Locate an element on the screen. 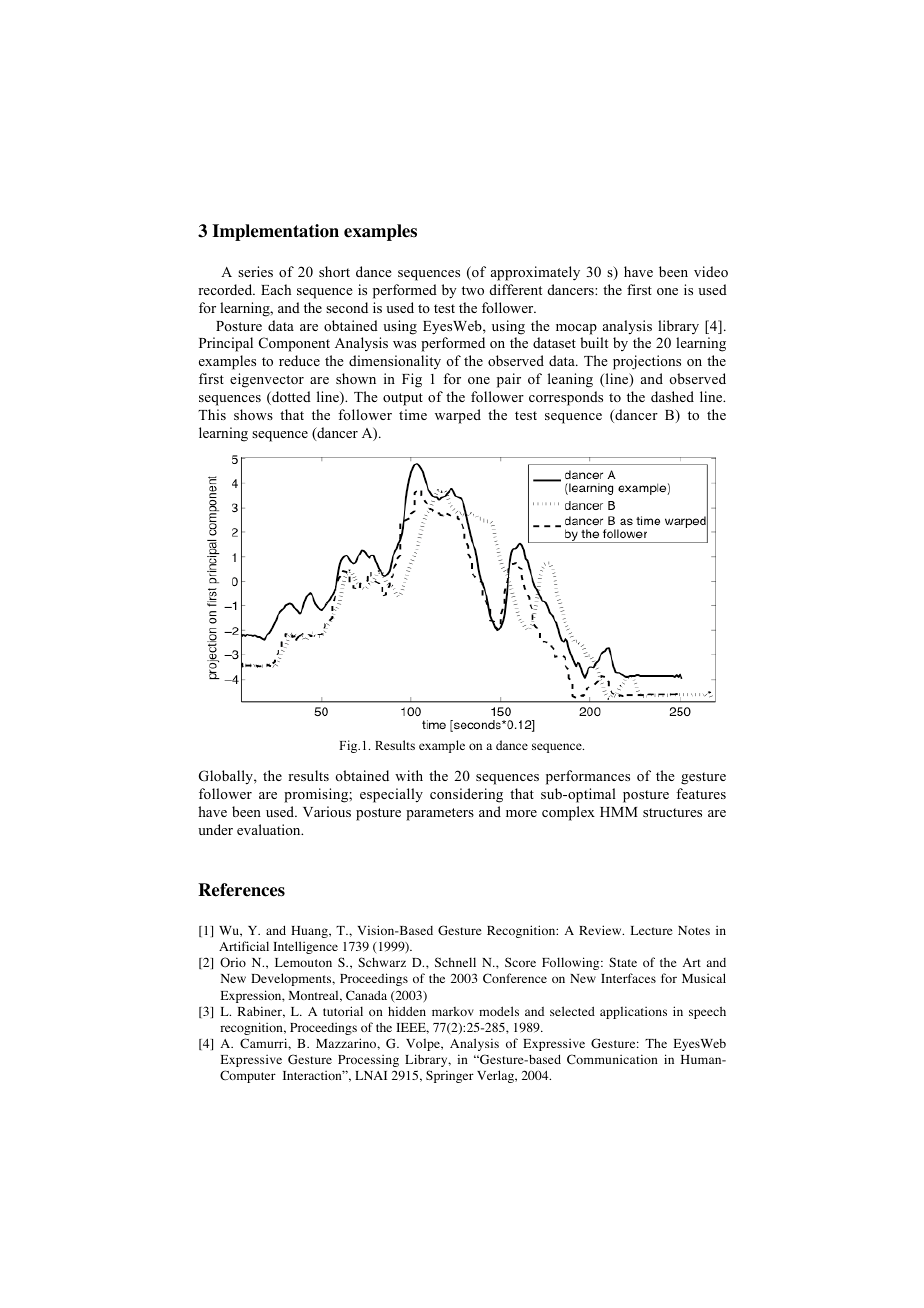  parameters is located at coordinates (440, 814).
